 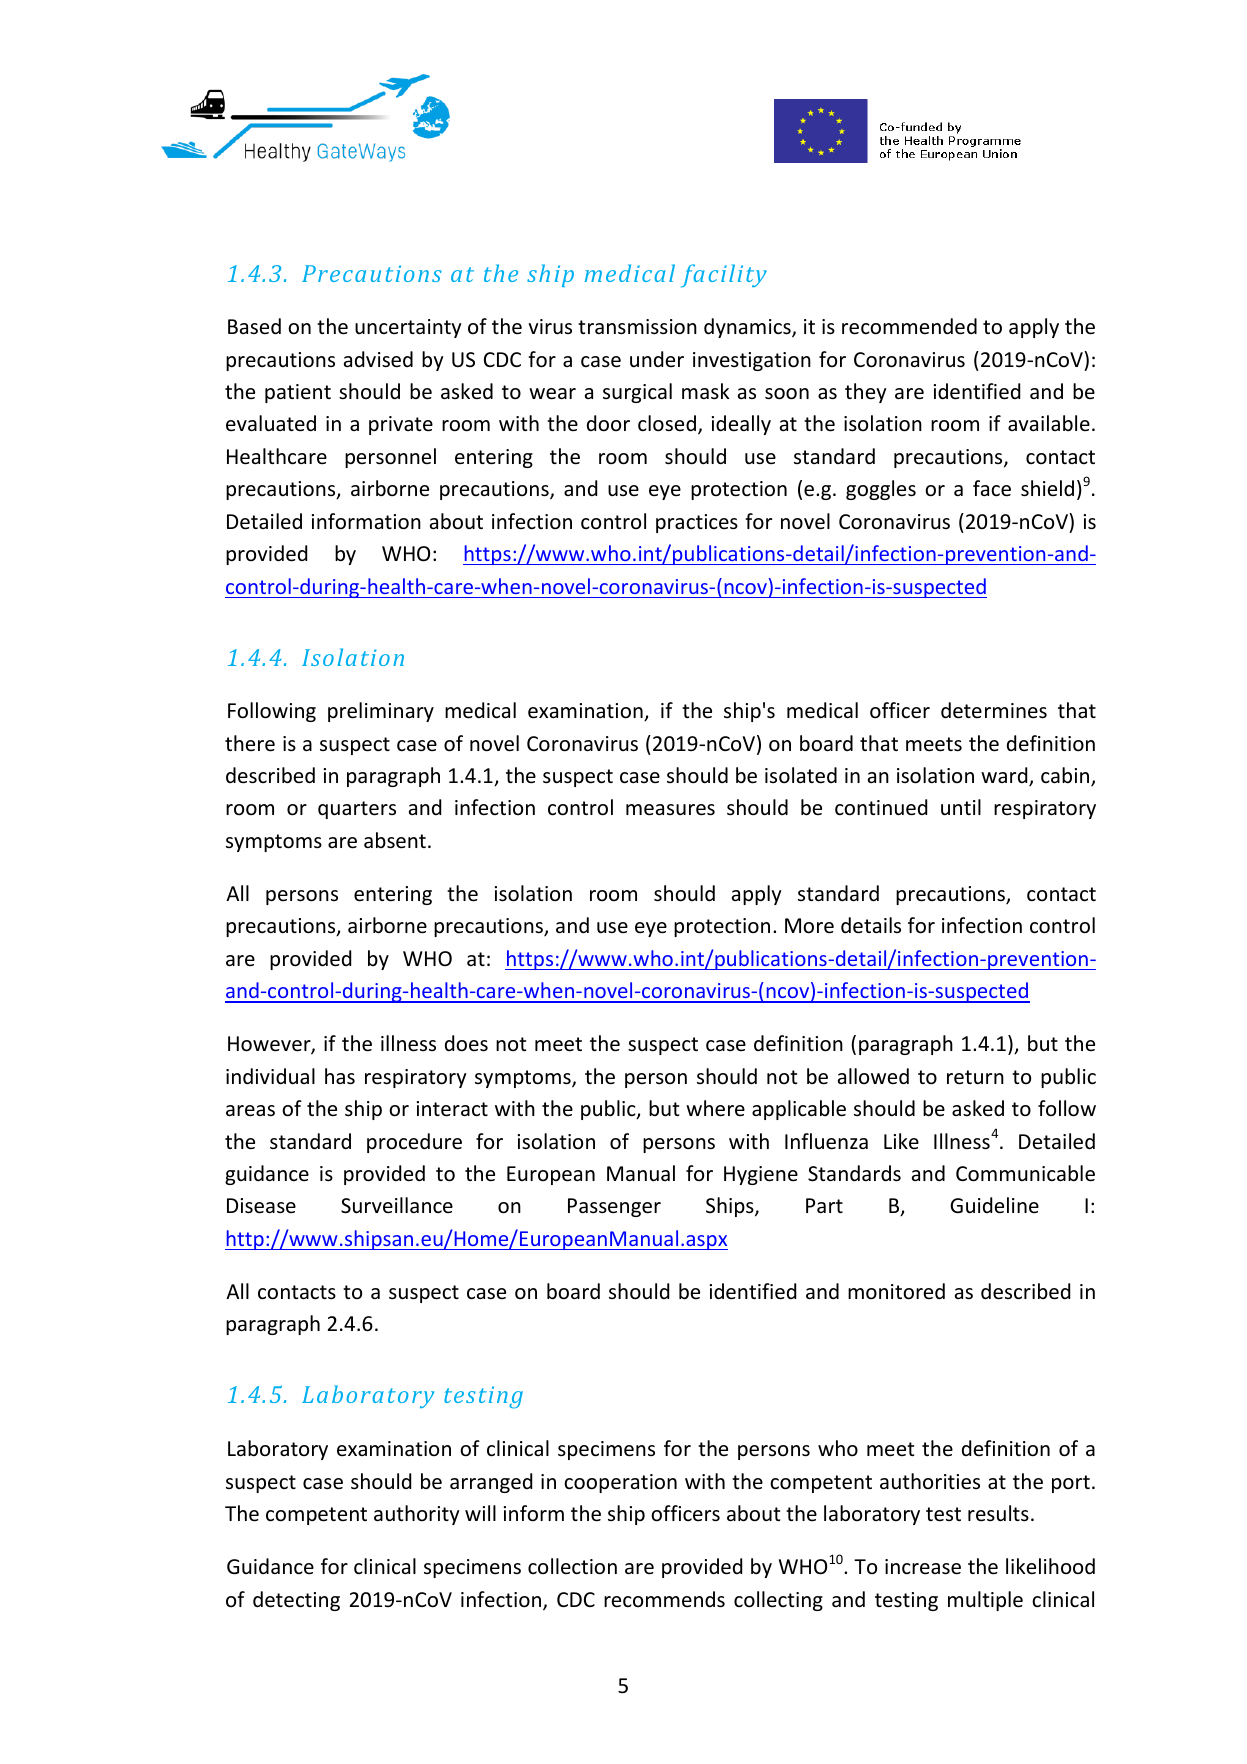 I want to click on recommended, so click(x=909, y=326).
